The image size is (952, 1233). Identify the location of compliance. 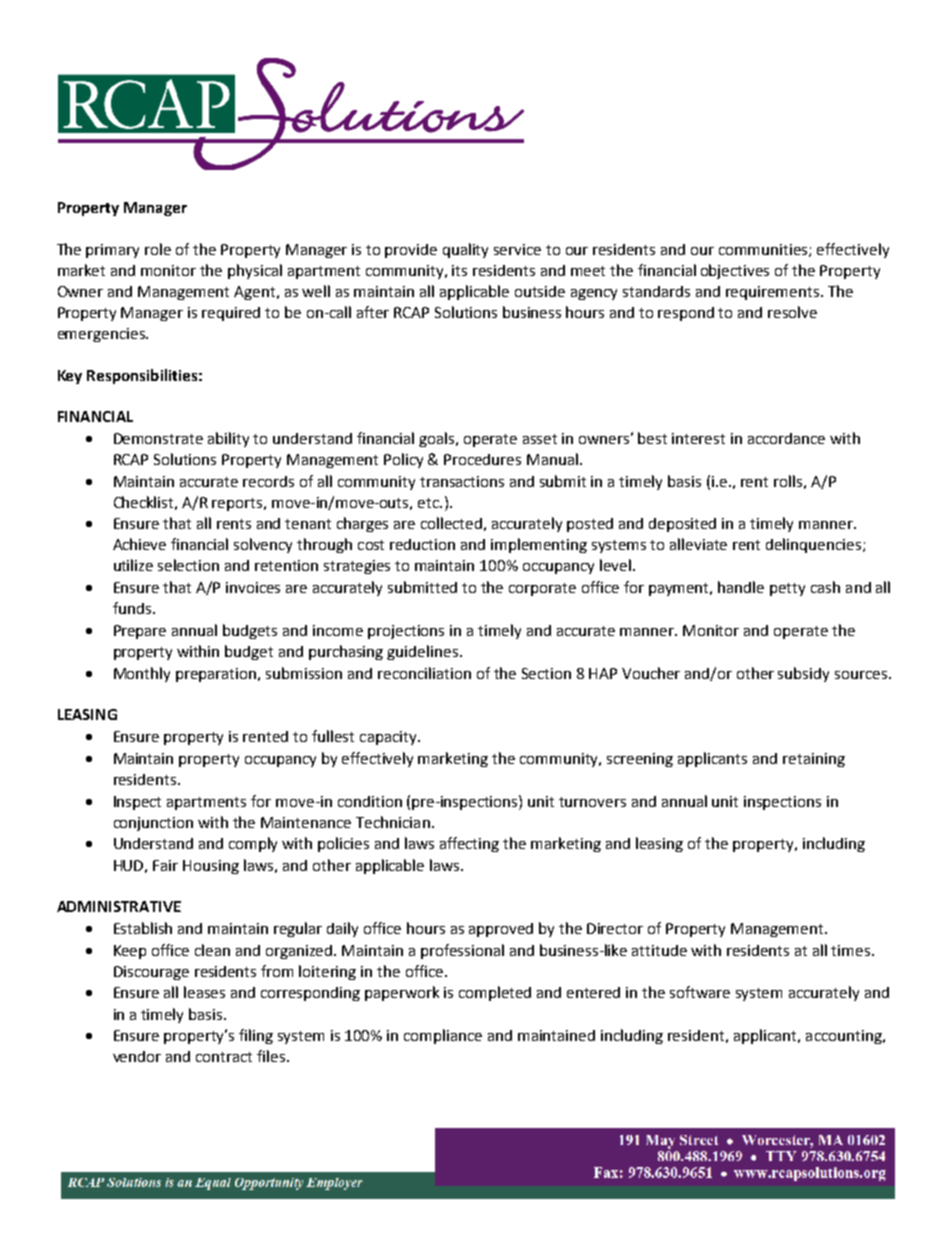
(443, 1036).
